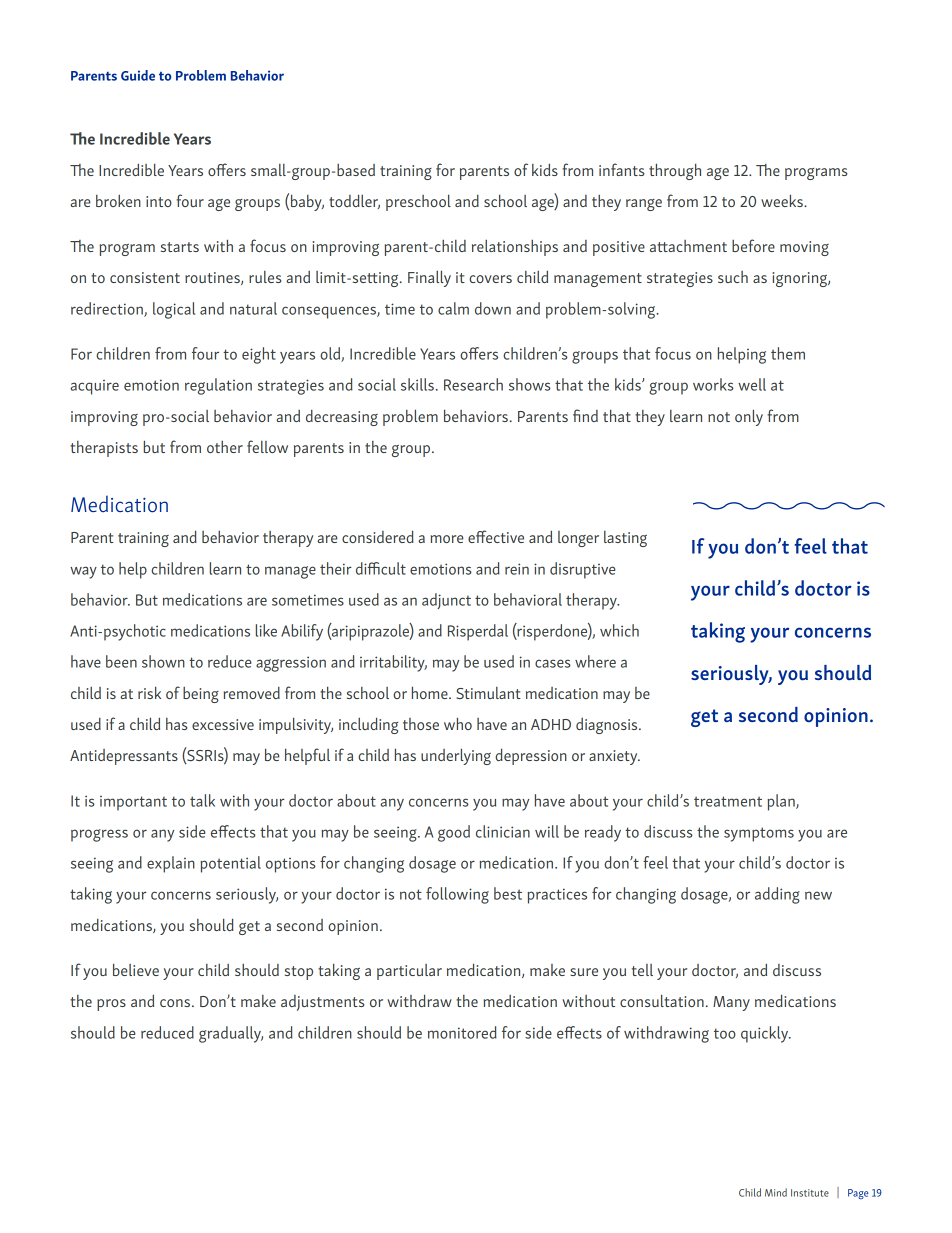 The width and height of the screenshot is (952, 1233). What do you see at coordinates (322, 1003) in the screenshot?
I see `adjustments` at bounding box center [322, 1003].
